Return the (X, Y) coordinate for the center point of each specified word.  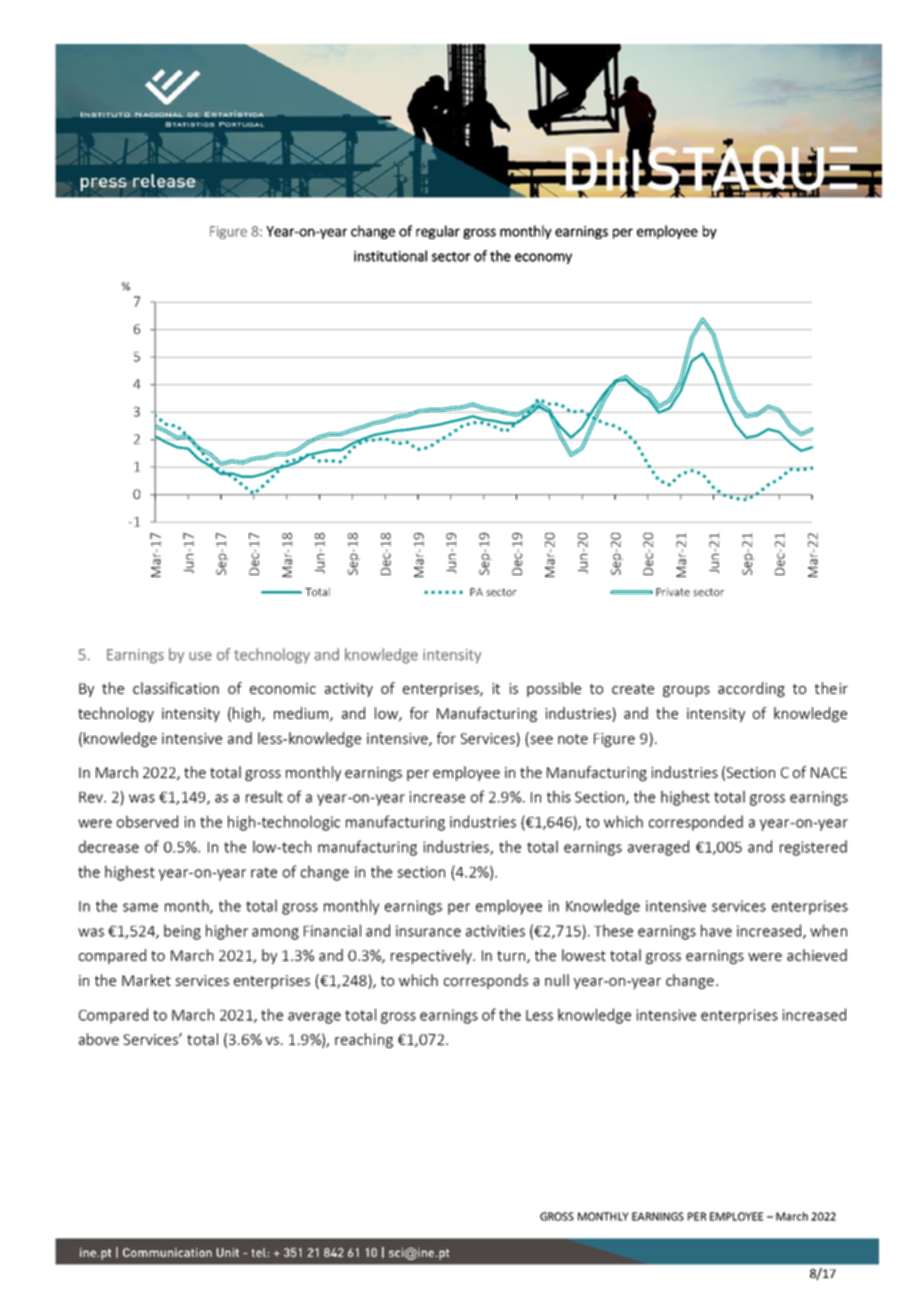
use (200, 656)
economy (543, 258)
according (751, 689)
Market (146, 980)
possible (554, 689)
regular (438, 232)
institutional (390, 256)
